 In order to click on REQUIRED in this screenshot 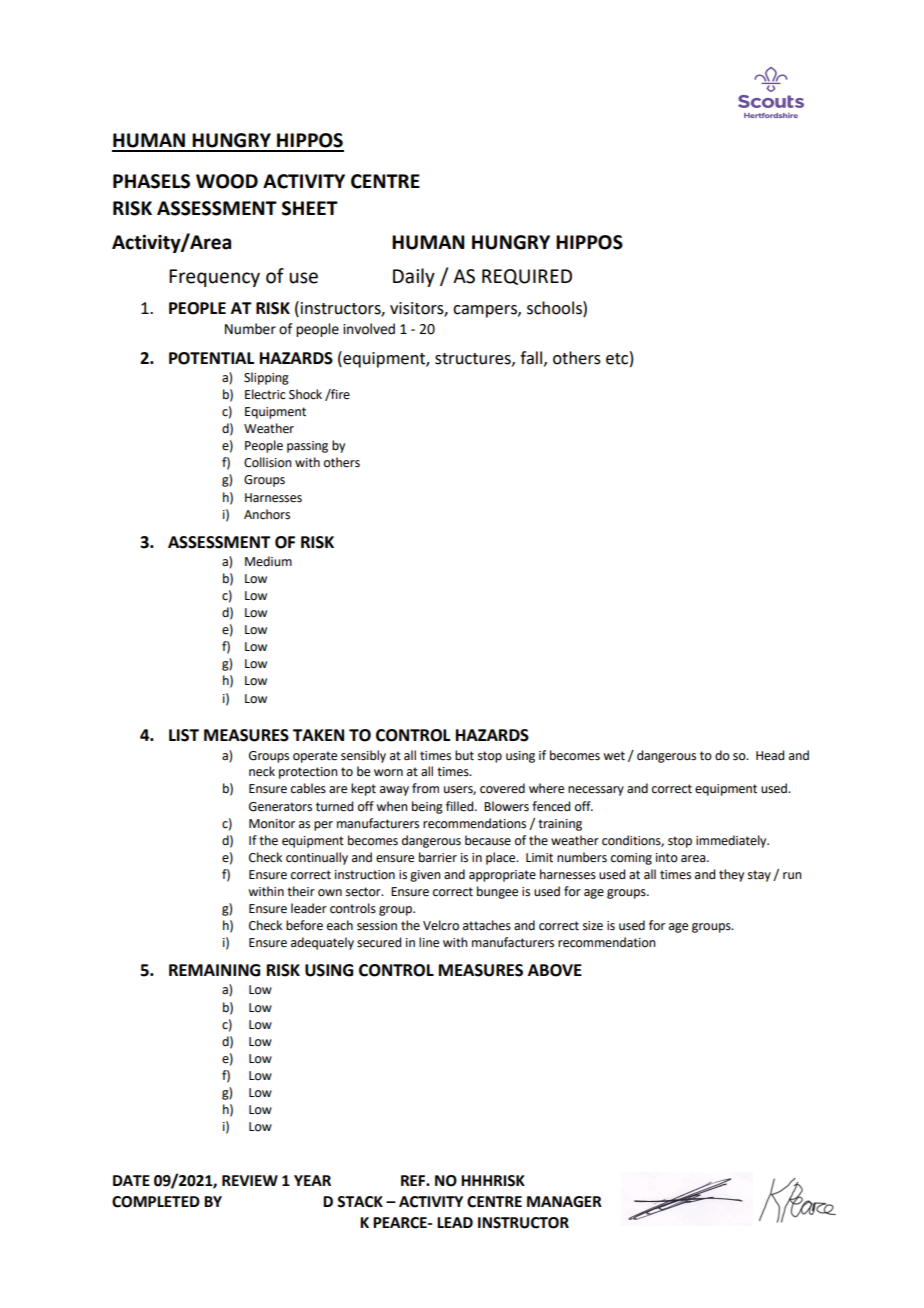, I will do `click(527, 277)`.
